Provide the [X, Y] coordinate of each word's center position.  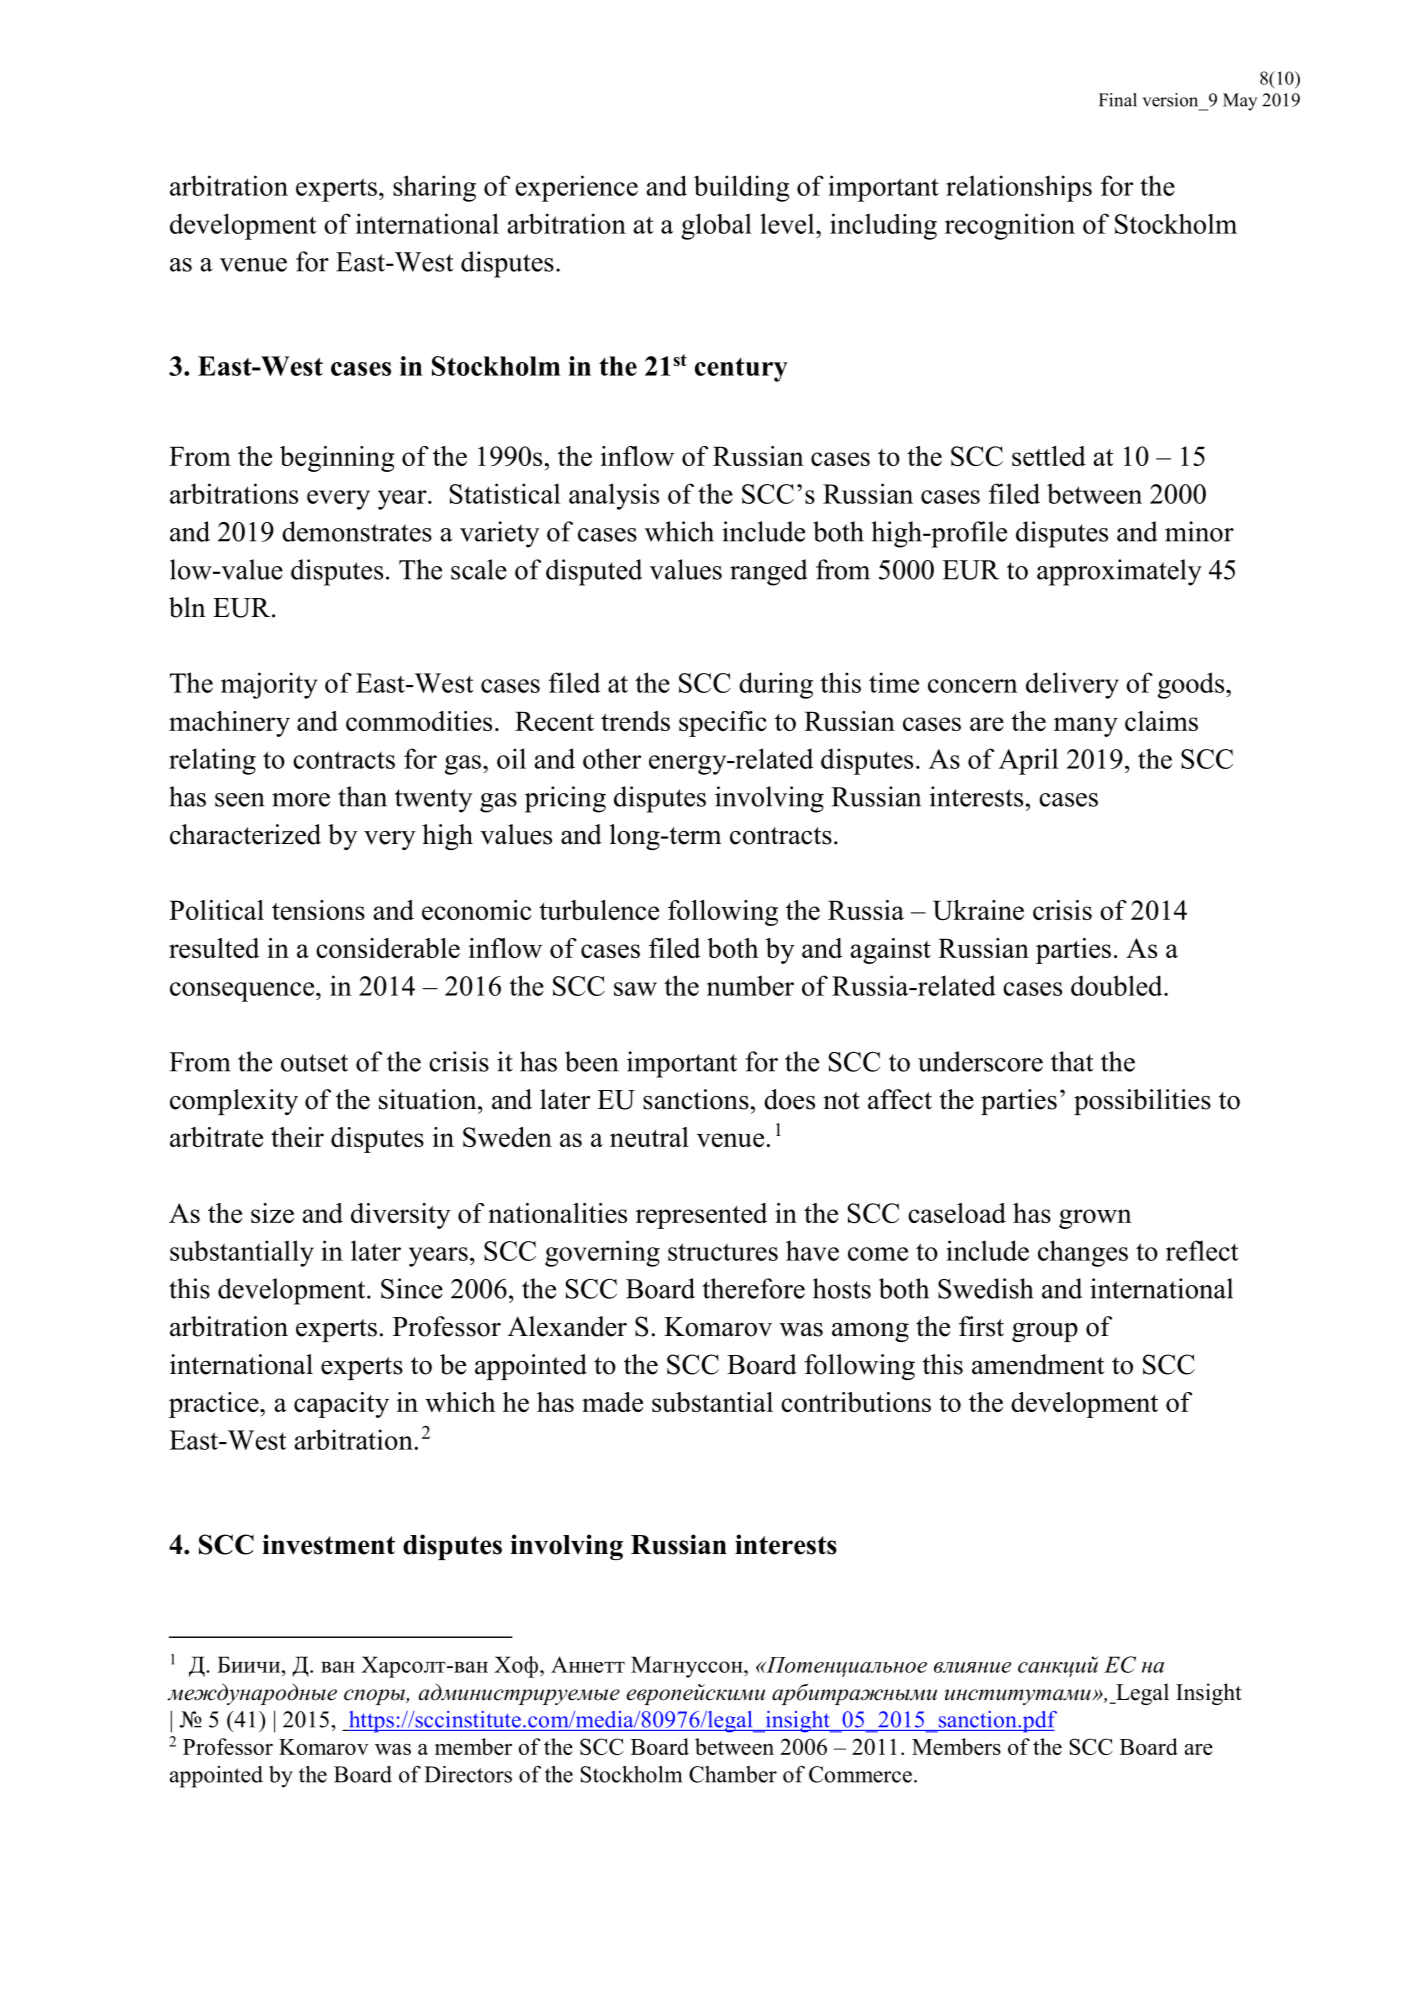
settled [1049, 456]
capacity [341, 1405]
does [789, 1099]
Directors [468, 1774]
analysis [614, 496]
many [1086, 727]
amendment [1038, 1364]
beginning [337, 459]
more [301, 800]
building [741, 188]
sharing [434, 188]
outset [314, 1063]
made [612, 1402]
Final [1118, 100]
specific [723, 724]
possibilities [1142, 1102]
